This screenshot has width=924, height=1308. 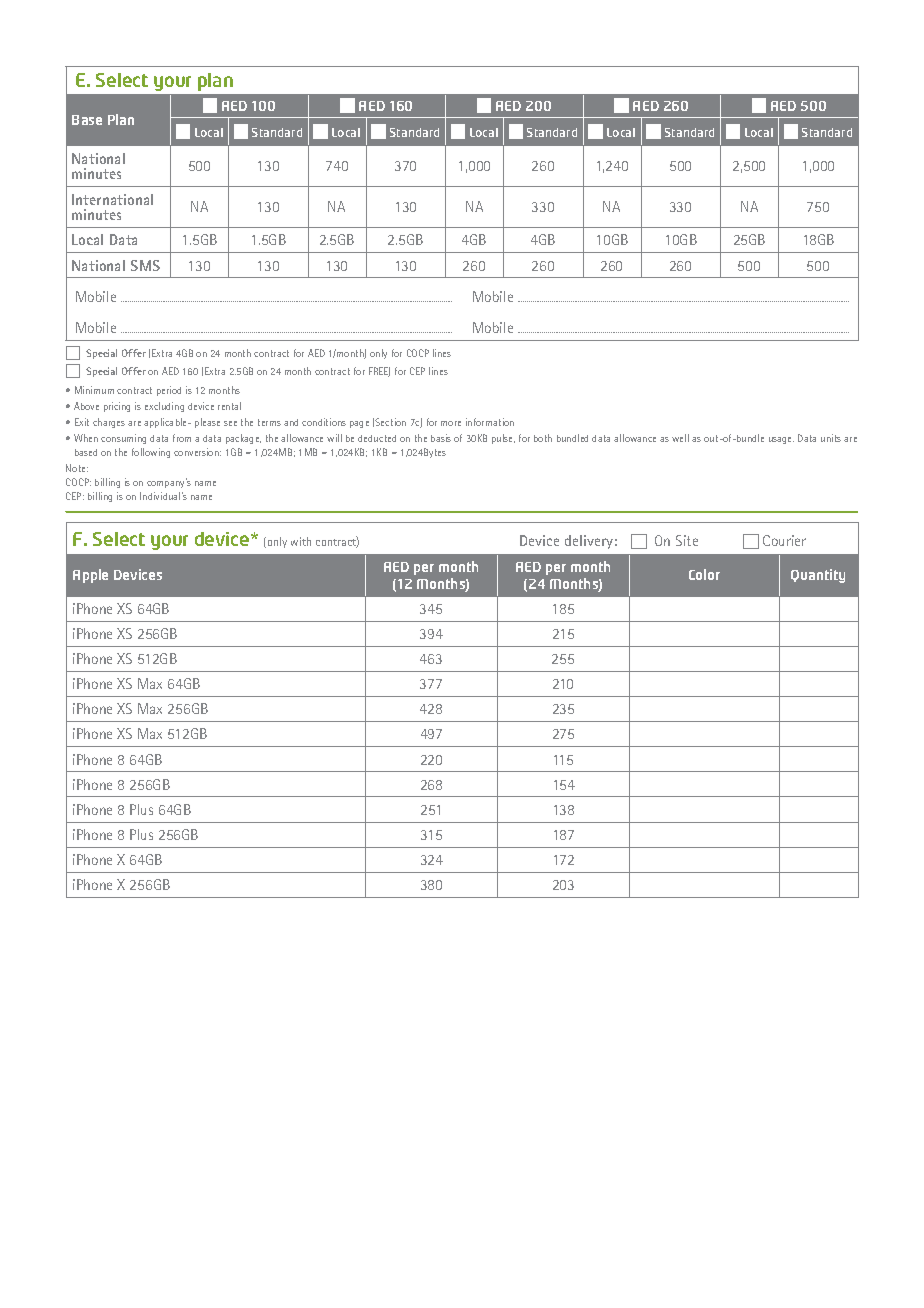 What do you see at coordinates (90, 576) in the screenshot?
I see `Apple` at bounding box center [90, 576].
